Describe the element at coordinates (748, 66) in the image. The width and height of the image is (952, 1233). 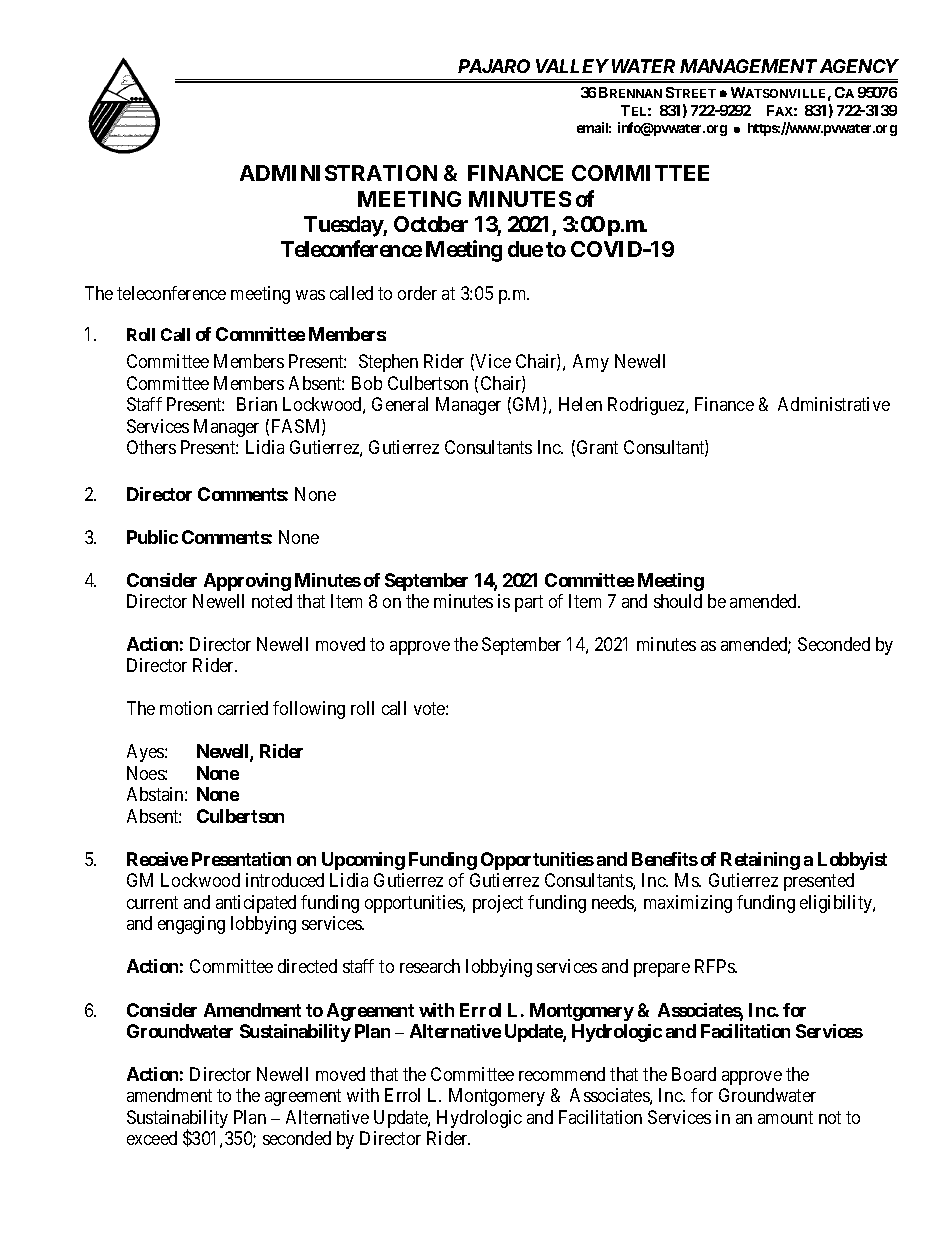
I see `MANAGEMENT` at that location.
